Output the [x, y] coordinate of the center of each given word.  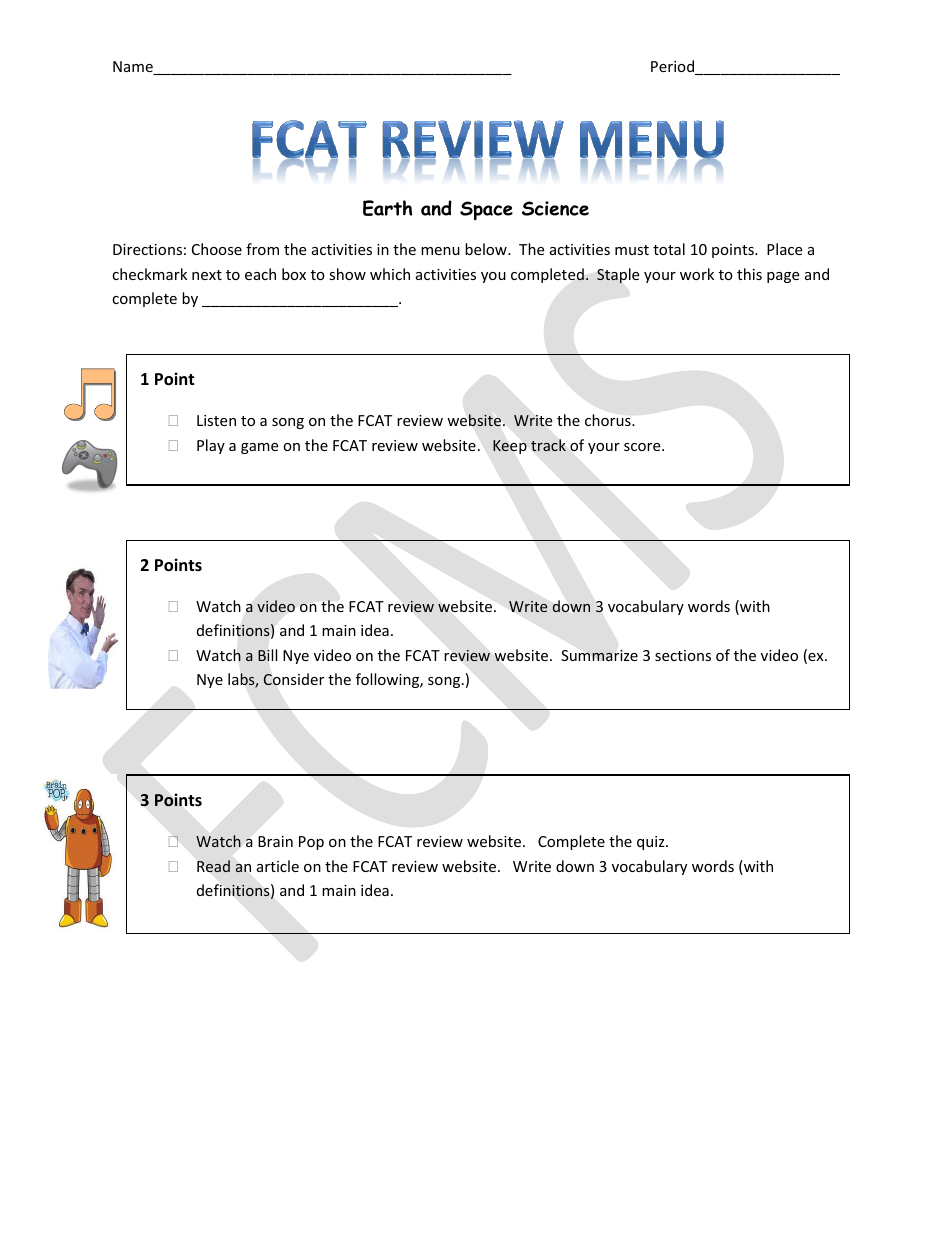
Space [486, 211]
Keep [510, 447]
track [548, 445]
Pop [311, 843]
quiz [652, 843]
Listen [216, 420]
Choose [217, 249]
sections [683, 655]
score [643, 447]
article [278, 866]
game [259, 448]
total [669, 249]
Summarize [599, 655]
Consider [293, 679]
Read [213, 866]
